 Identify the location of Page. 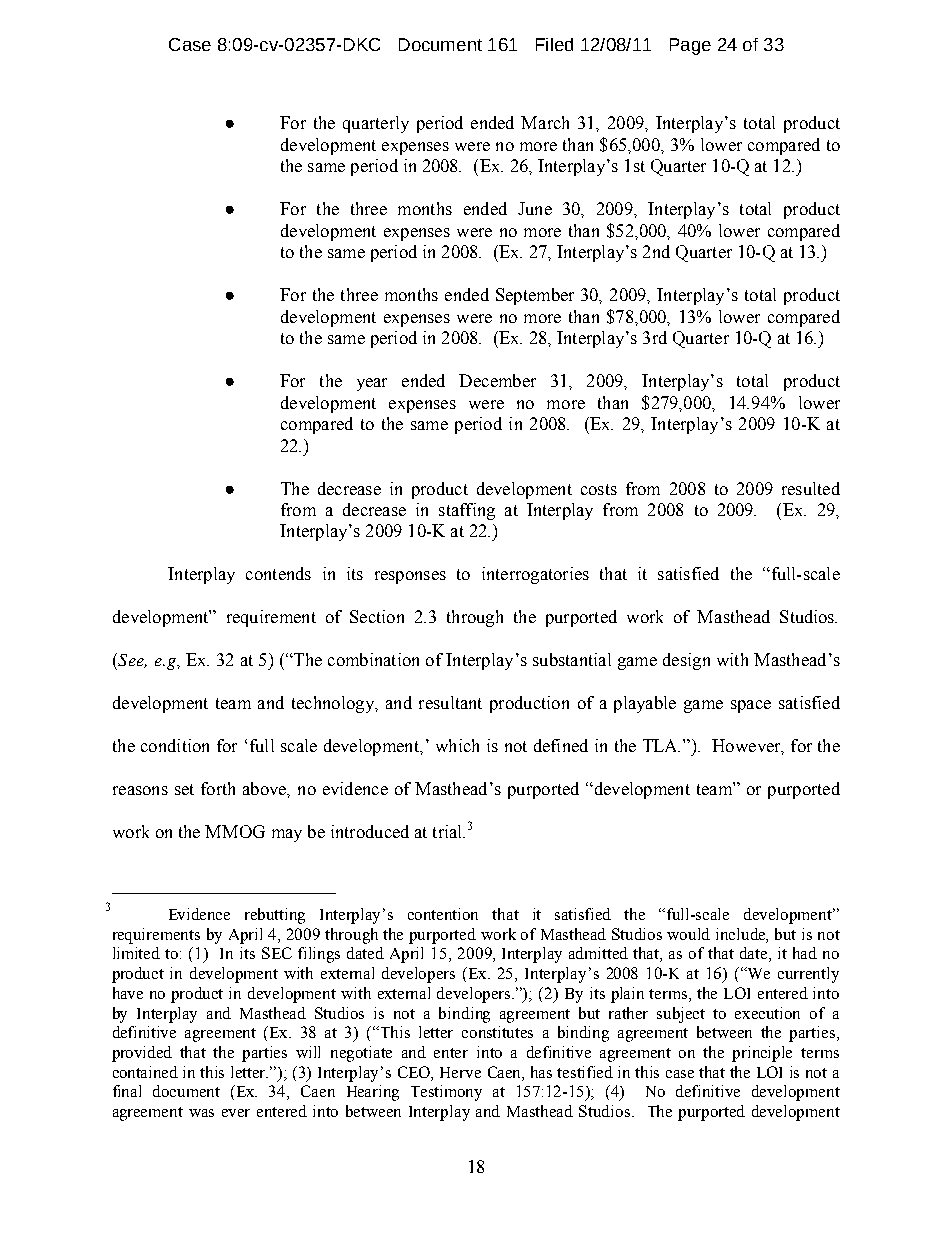
(690, 46).
